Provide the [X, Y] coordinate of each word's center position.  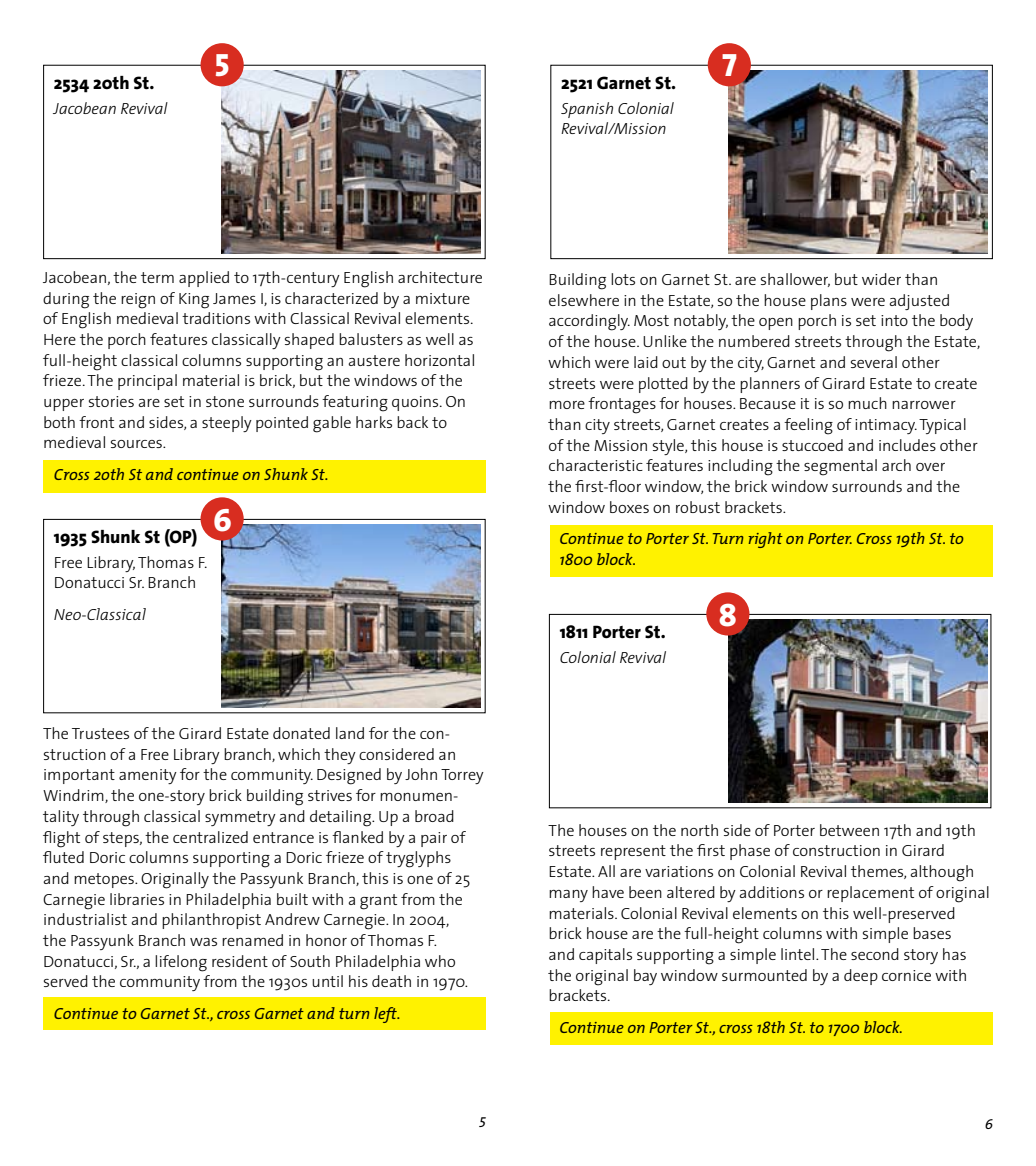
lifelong [181, 963]
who [440, 961]
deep [861, 977]
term [157, 277]
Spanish [587, 110]
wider [881, 279]
